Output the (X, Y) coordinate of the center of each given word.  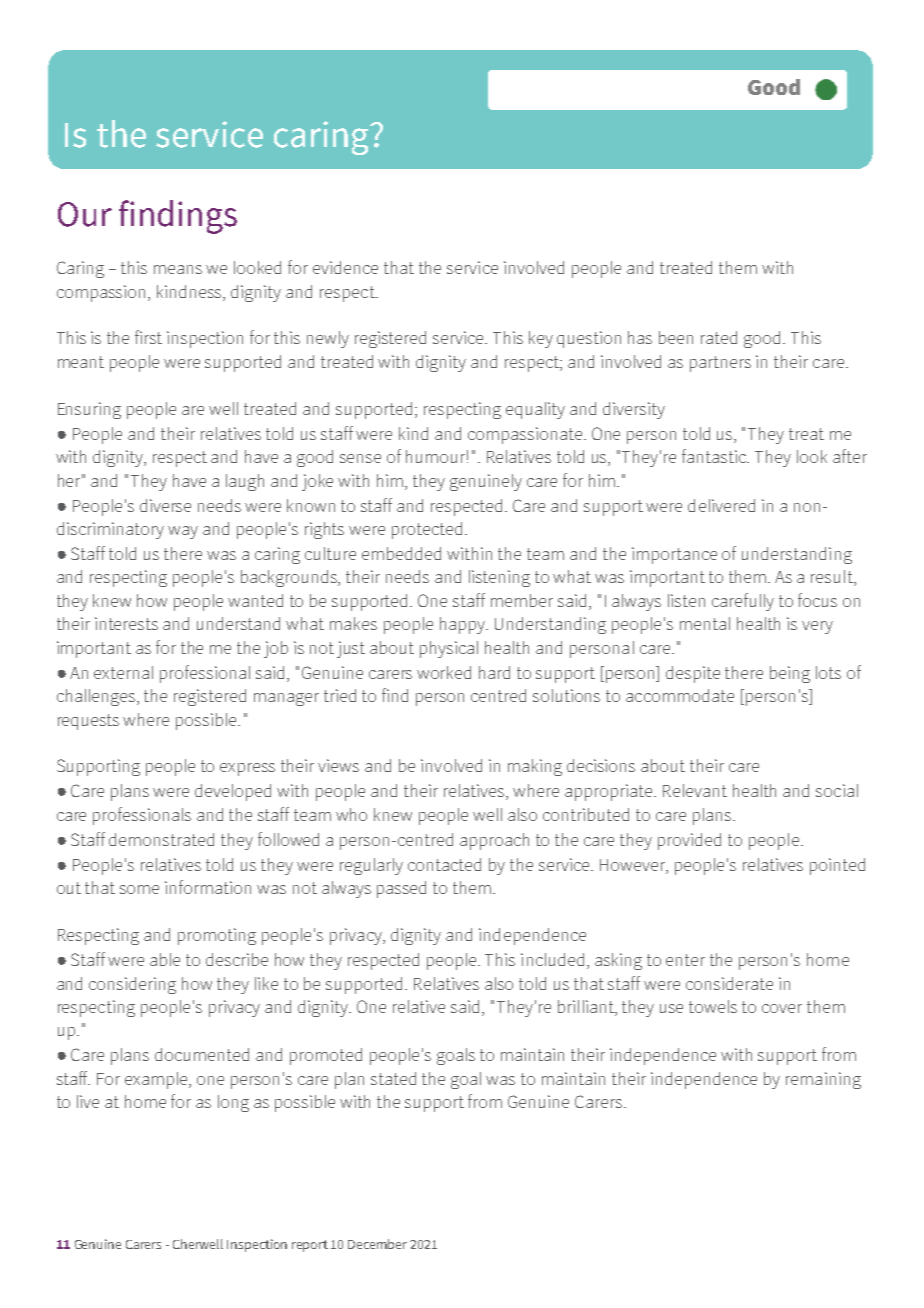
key (541, 339)
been (676, 337)
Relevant (695, 790)
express (247, 769)
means (178, 269)
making (535, 767)
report (310, 1246)
